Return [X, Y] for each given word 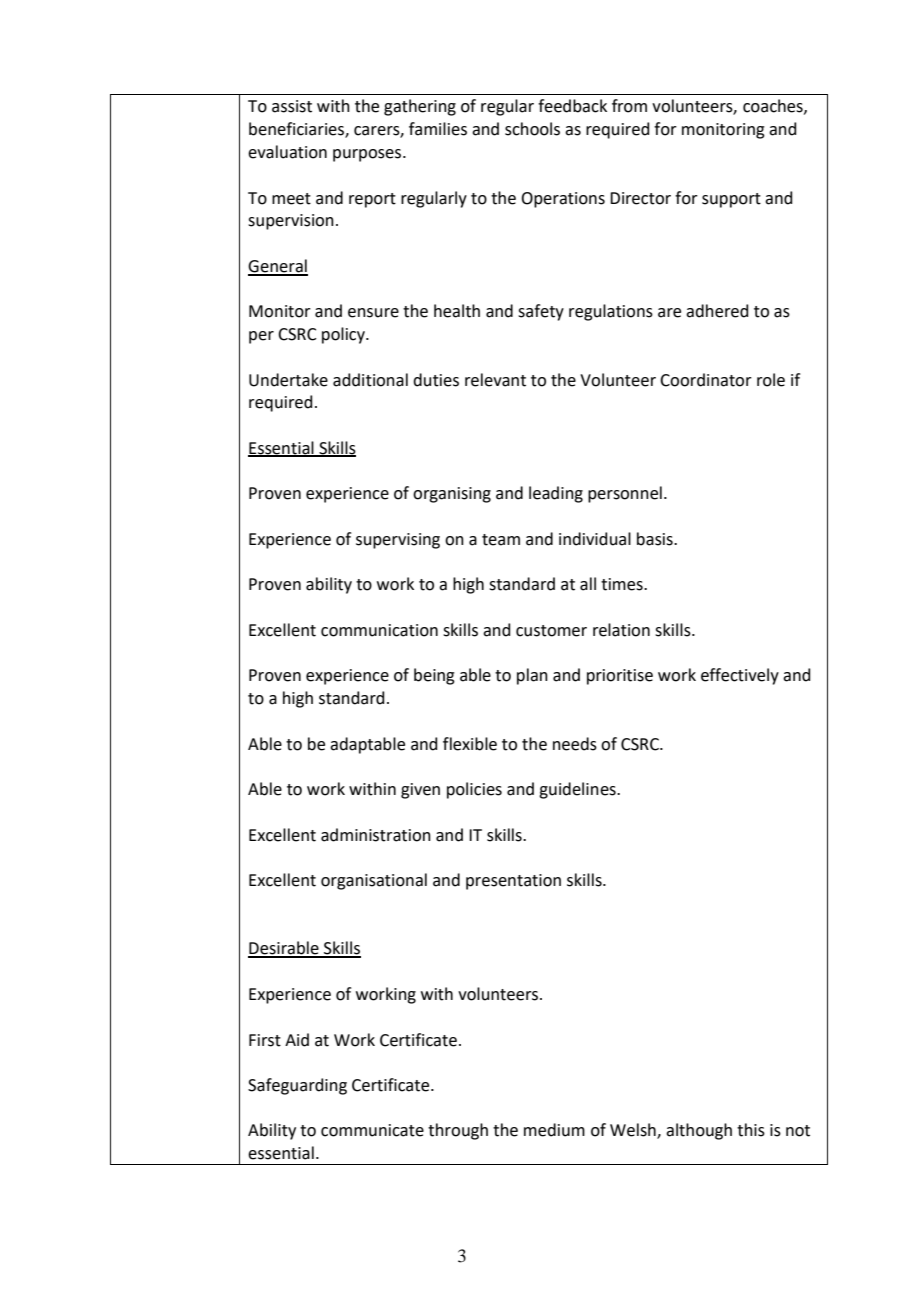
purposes [368, 155]
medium [554, 1130]
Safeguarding [297, 1086]
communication [379, 630]
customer [551, 631]
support [731, 200]
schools [532, 129]
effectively [740, 676]
